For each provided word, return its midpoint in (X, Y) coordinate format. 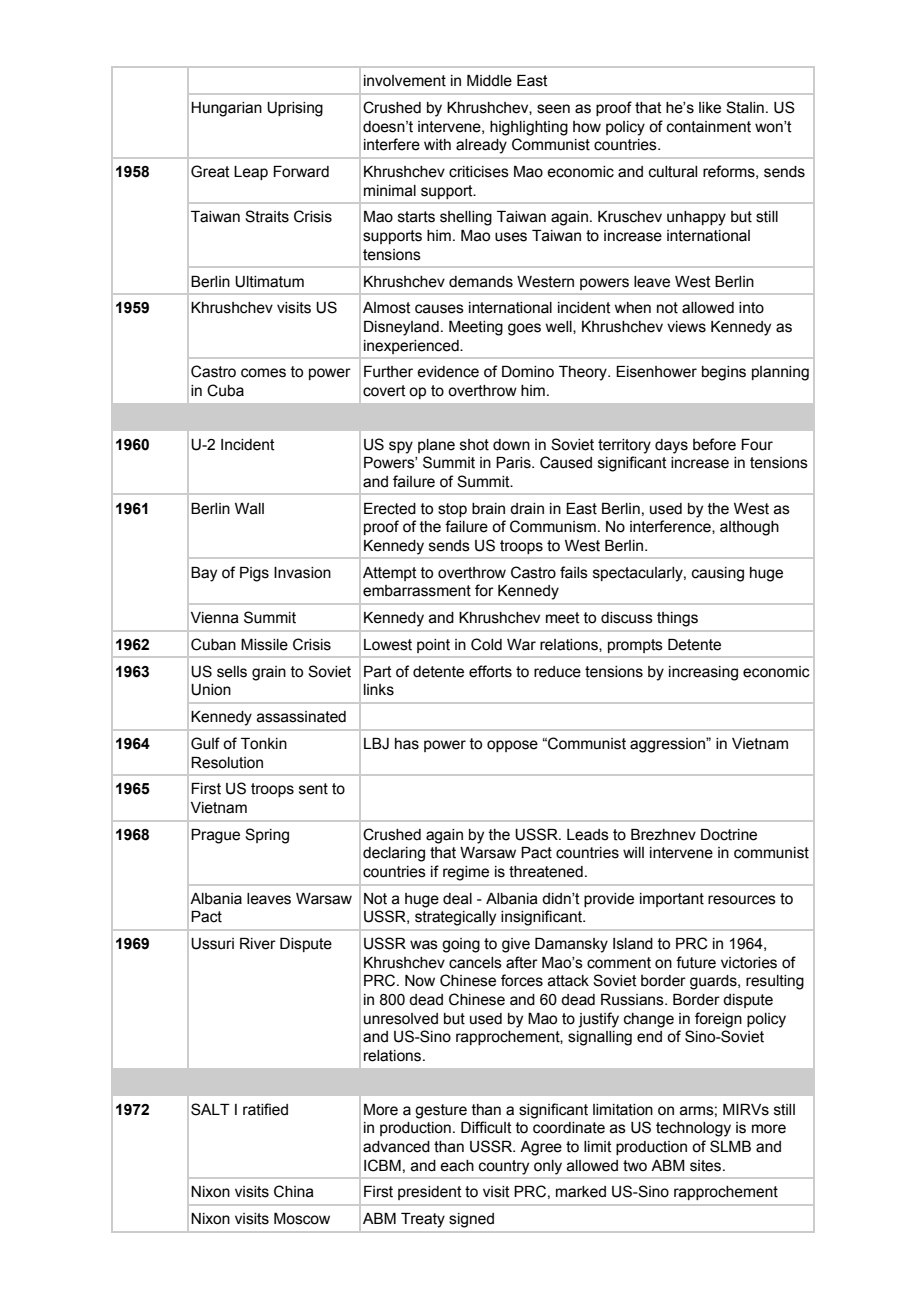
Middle (489, 81)
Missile (264, 645)
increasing (703, 673)
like (710, 108)
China (294, 1191)
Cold (486, 644)
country (504, 1167)
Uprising (295, 109)
